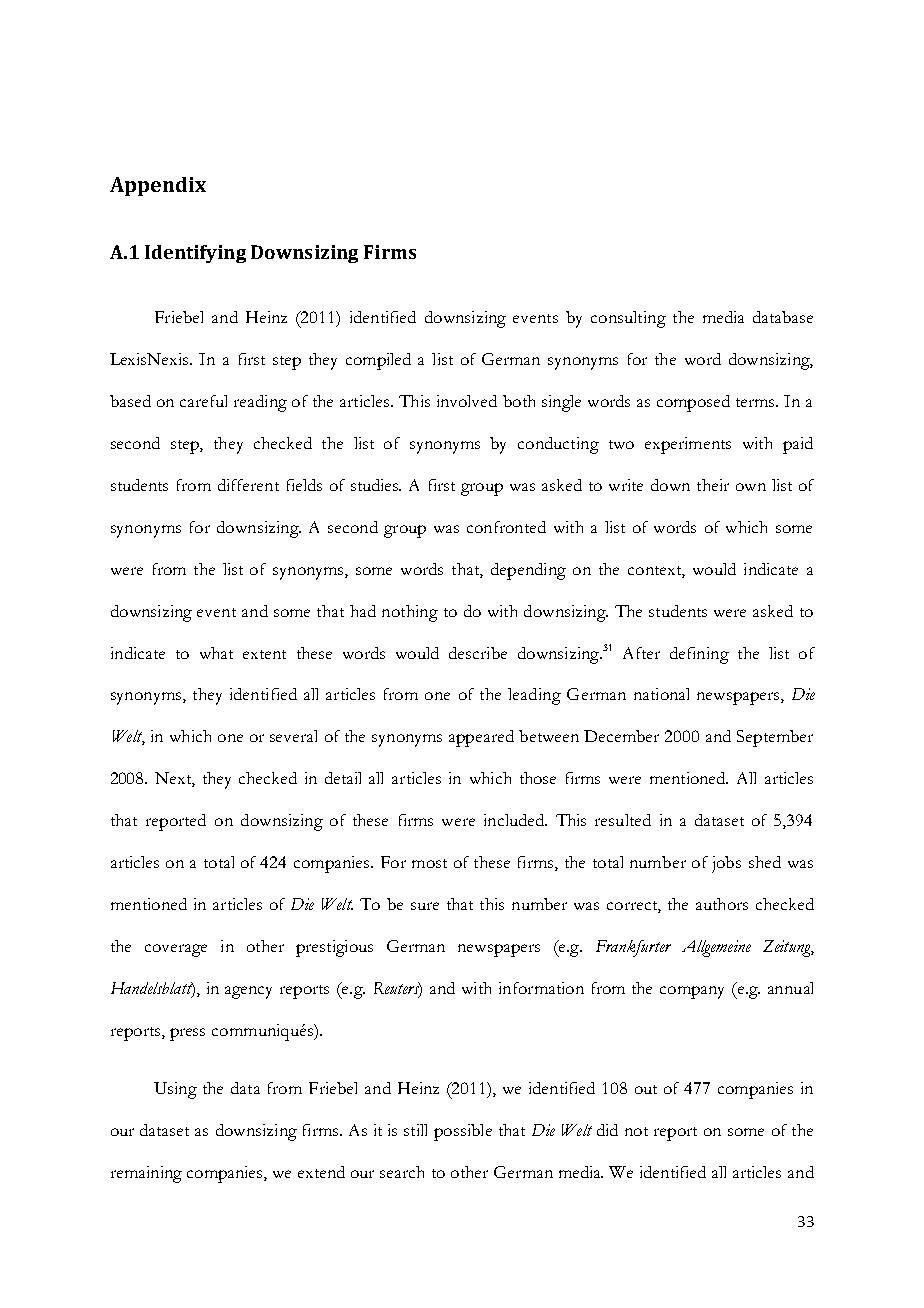  Describe the element at coordinates (146, 1174) in the image. I see `remaining` at that location.
